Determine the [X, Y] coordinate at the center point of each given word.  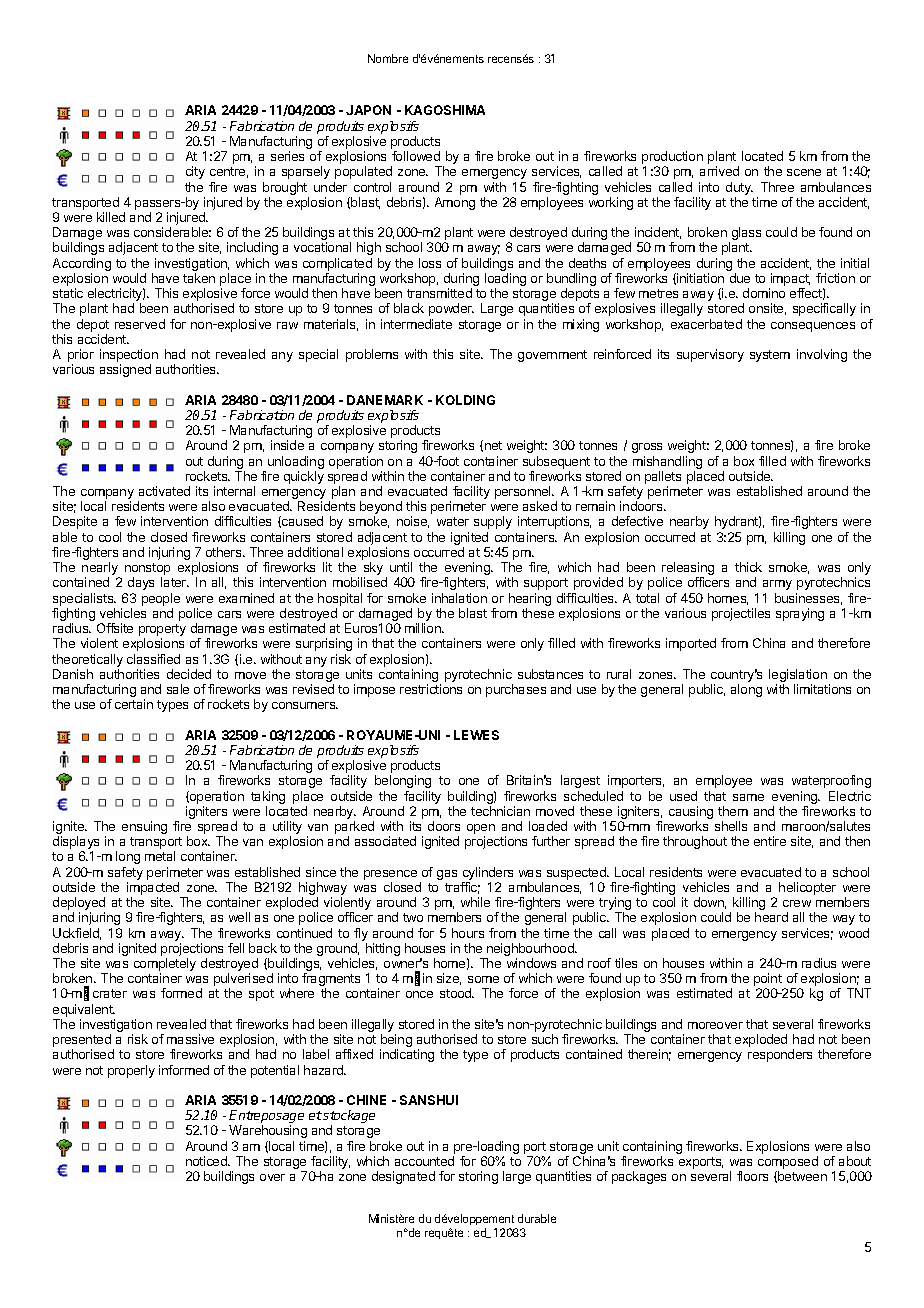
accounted [424, 1161]
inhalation [459, 598]
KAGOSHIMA [445, 110]
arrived [719, 171]
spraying [800, 614]
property [162, 631]
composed [788, 1164]
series [287, 156]
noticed [207, 1161]
